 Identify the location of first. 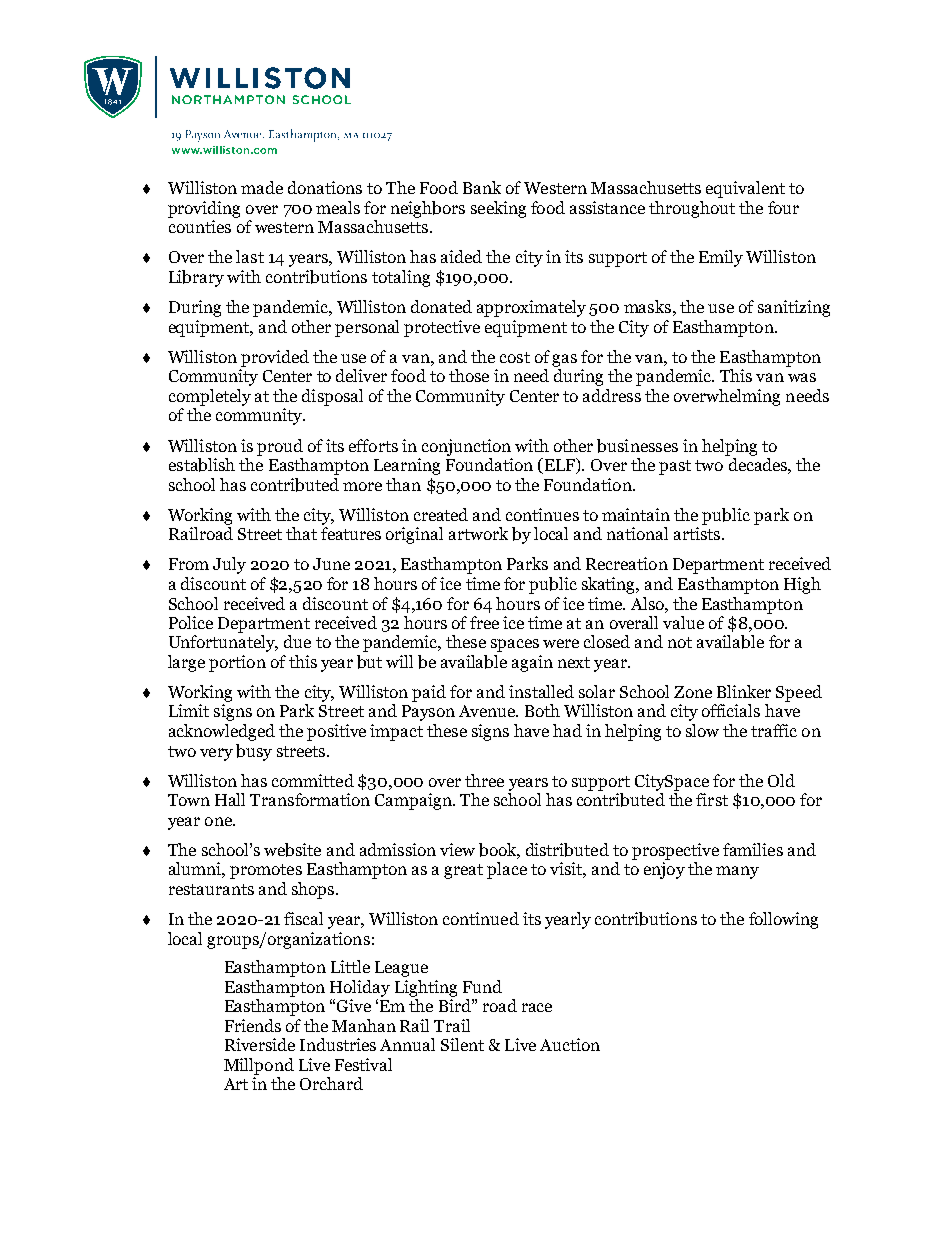
(712, 799).
